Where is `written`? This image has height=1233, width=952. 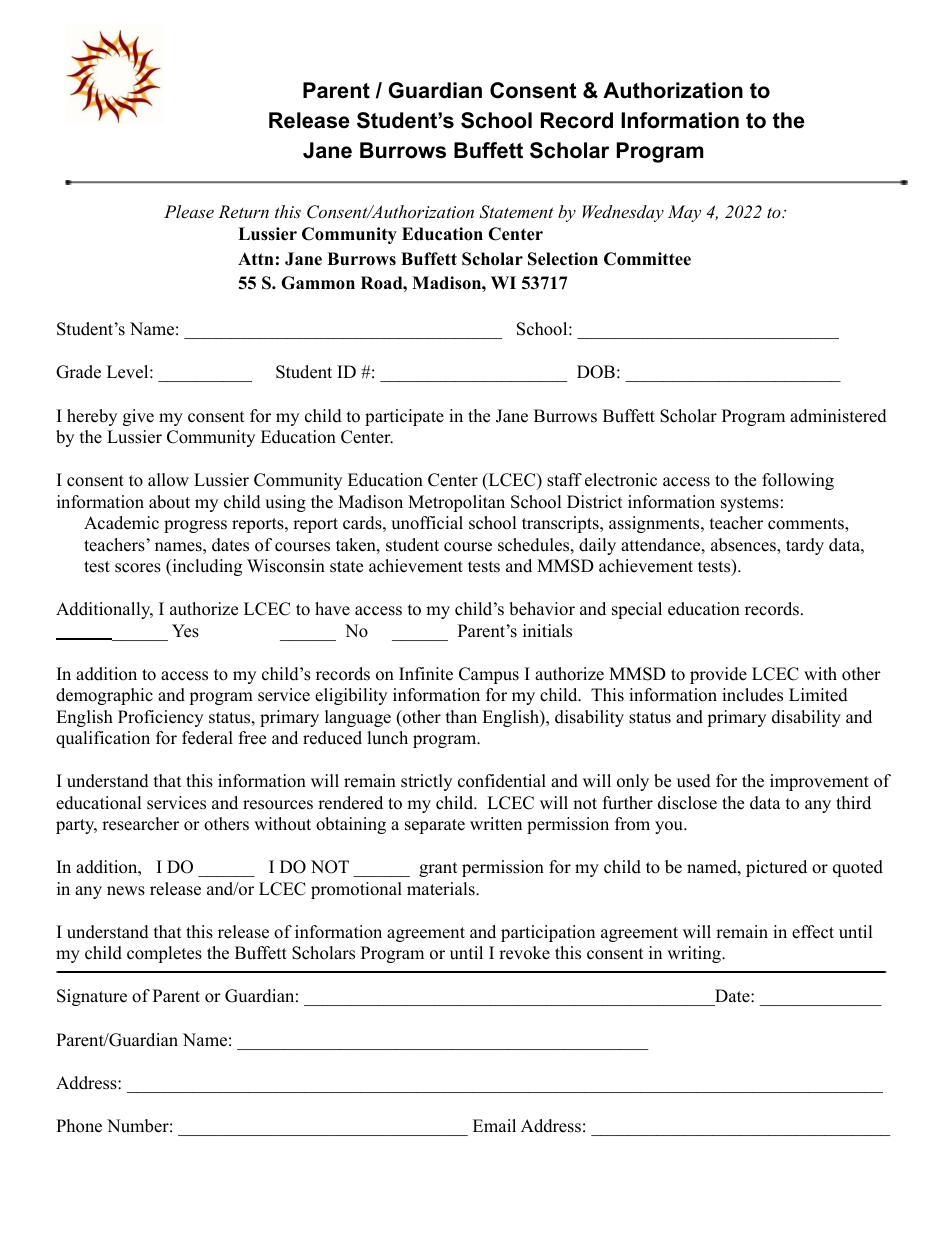
written is located at coordinates (496, 824).
